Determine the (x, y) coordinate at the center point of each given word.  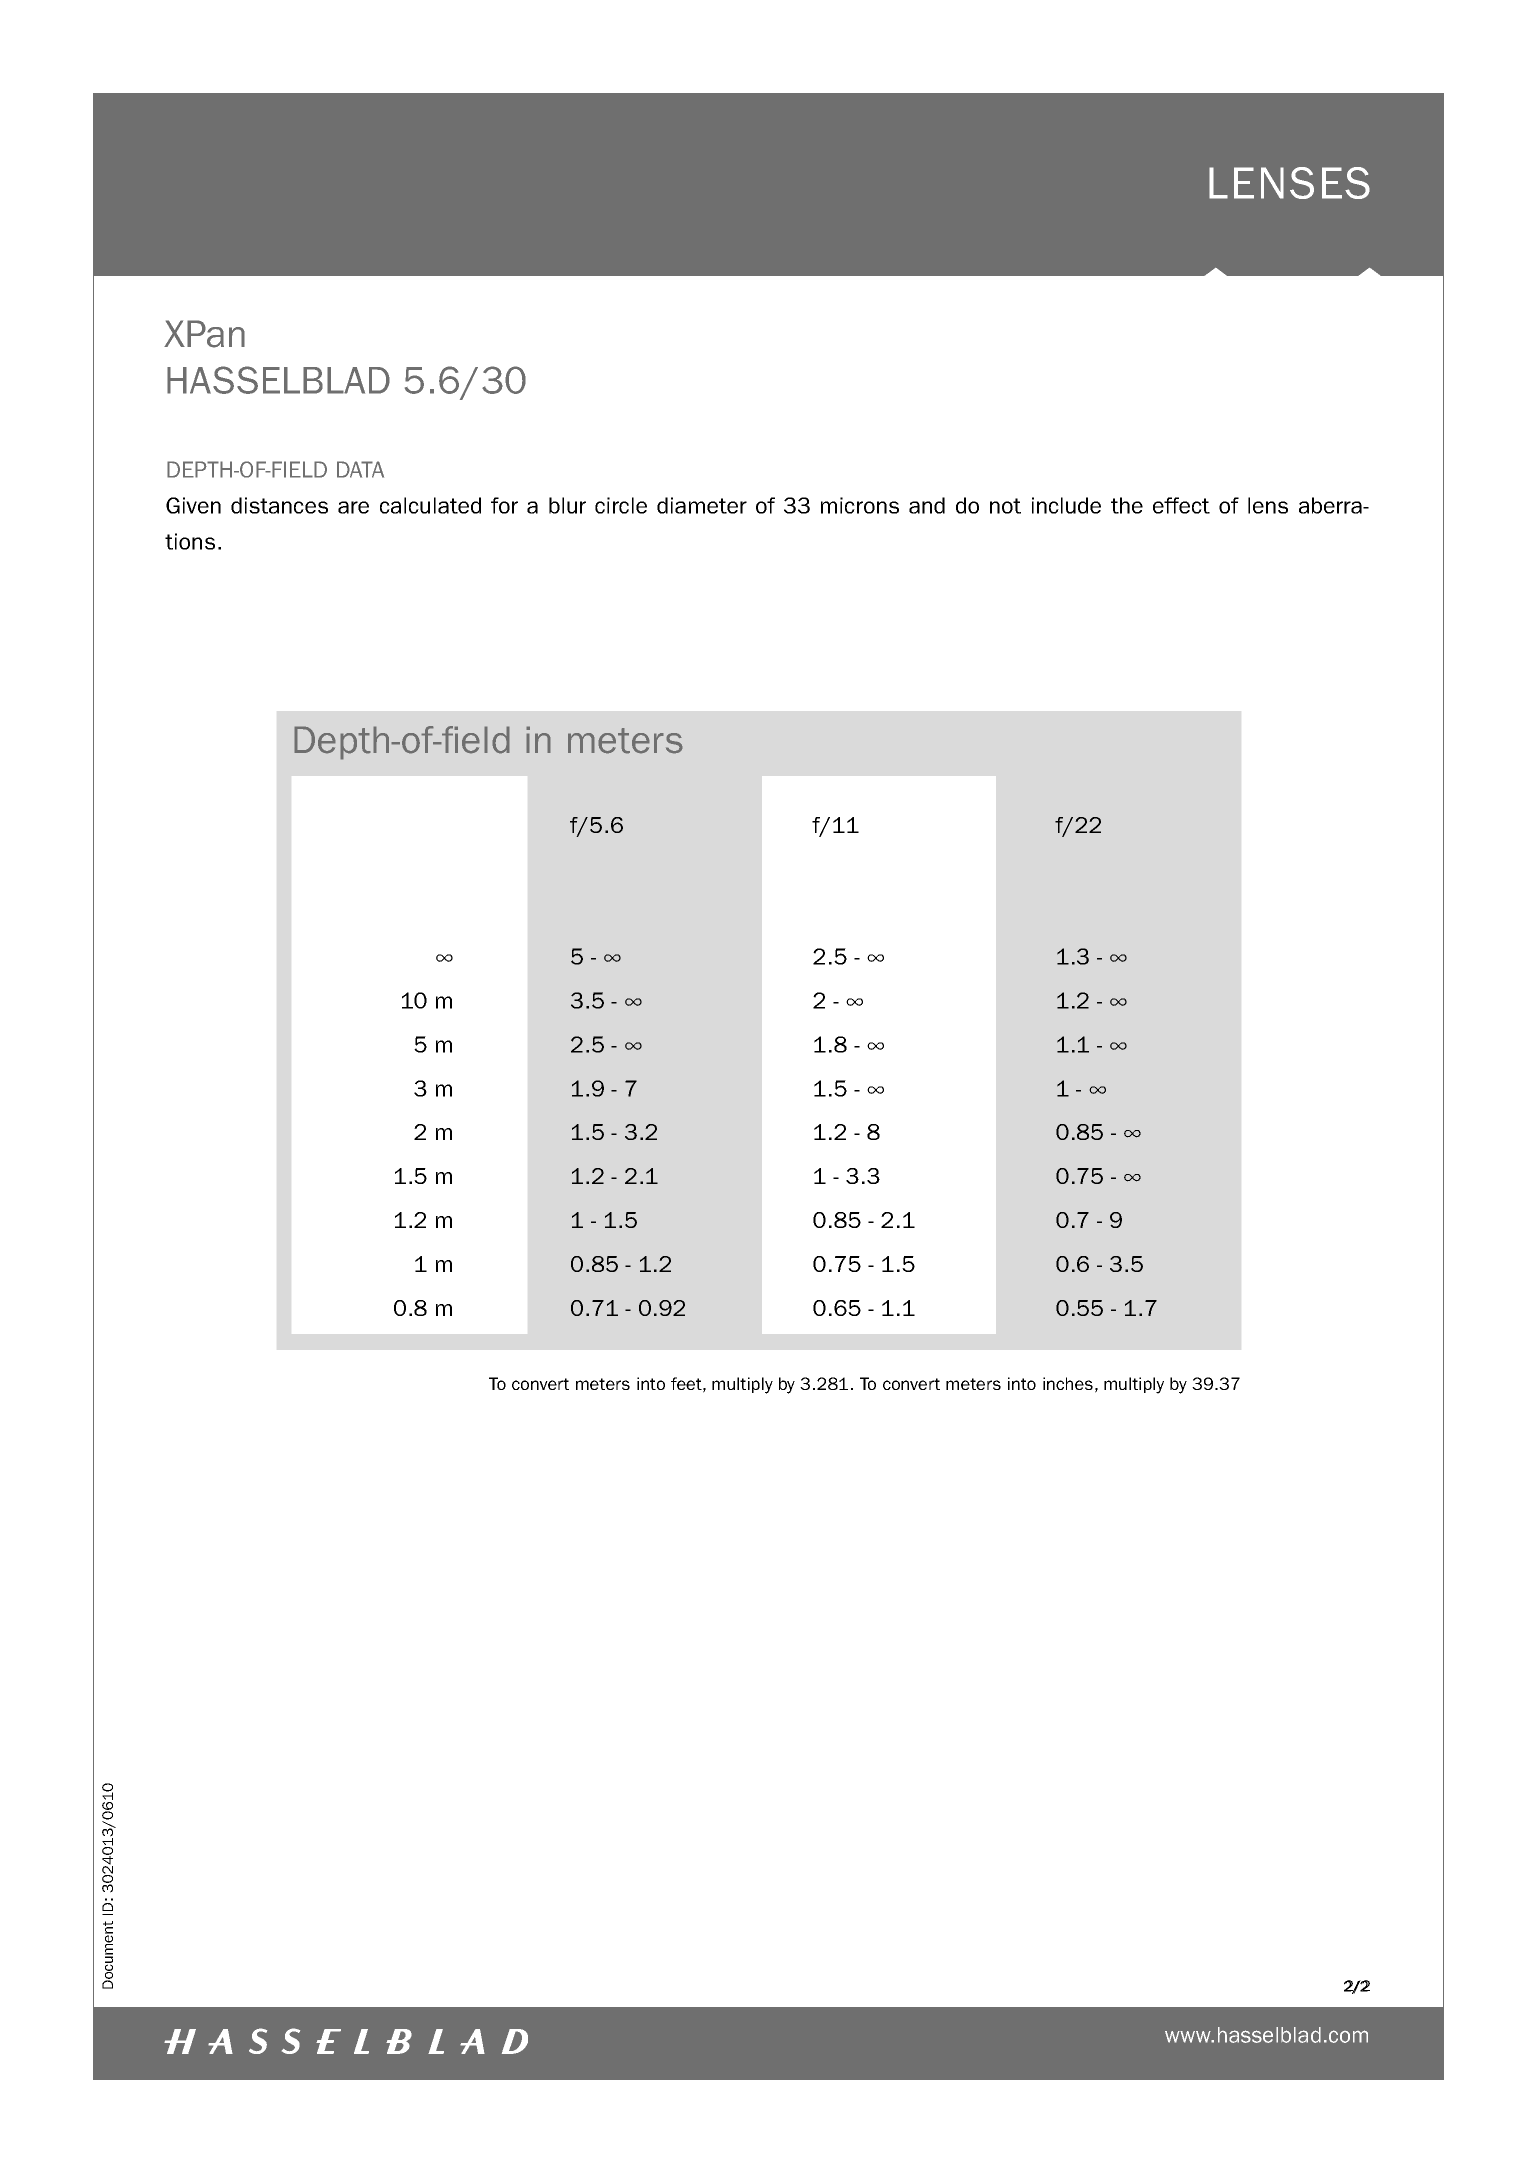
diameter (702, 505)
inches (1068, 1383)
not (1005, 506)
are (353, 507)
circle (621, 505)
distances (279, 505)
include (1066, 505)
